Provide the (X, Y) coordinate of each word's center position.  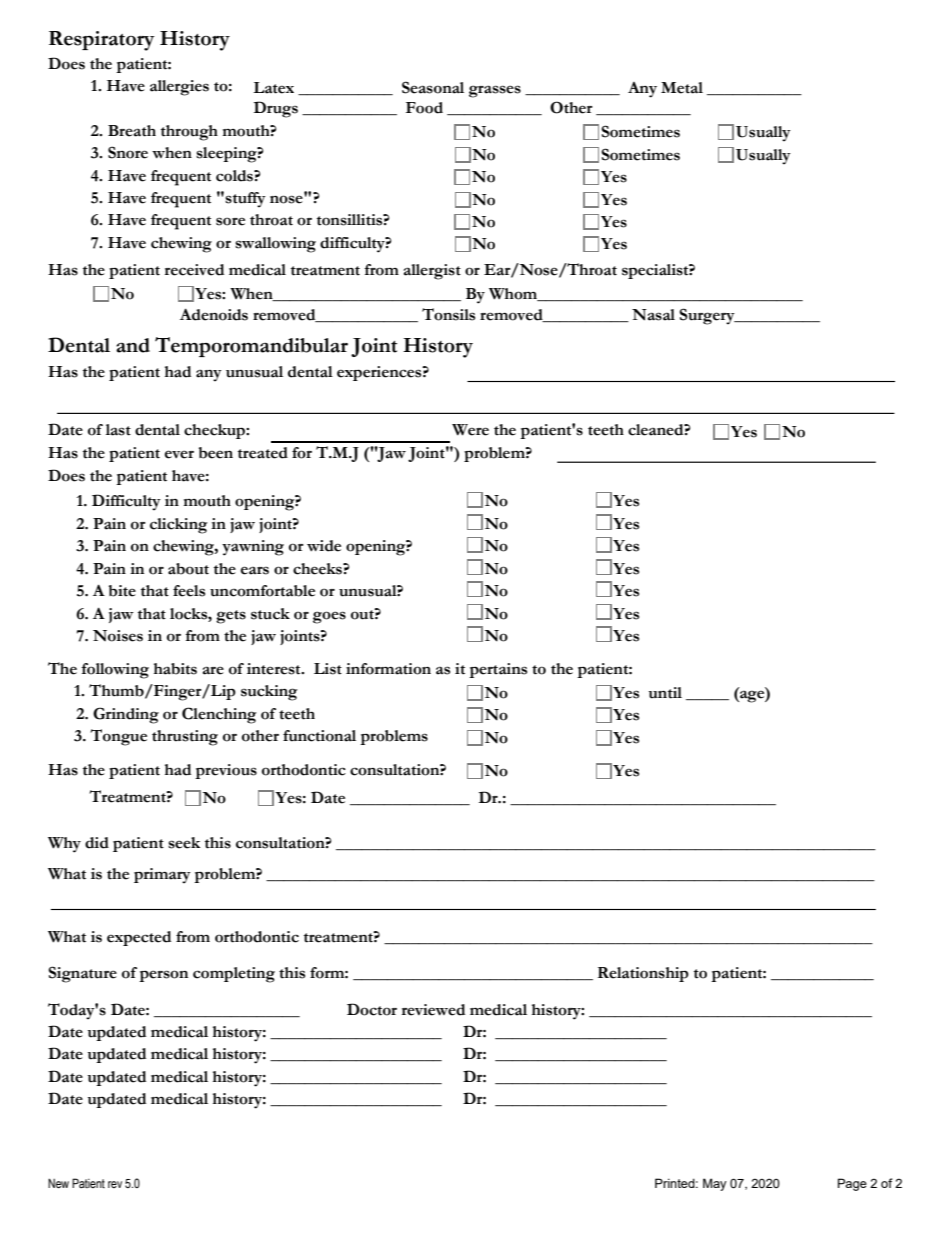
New (58, 1183)
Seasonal (433, 87)
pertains (498, 670)
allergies (179, 88)
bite (122, 591)
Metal (682, 88)
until (665, 693)
